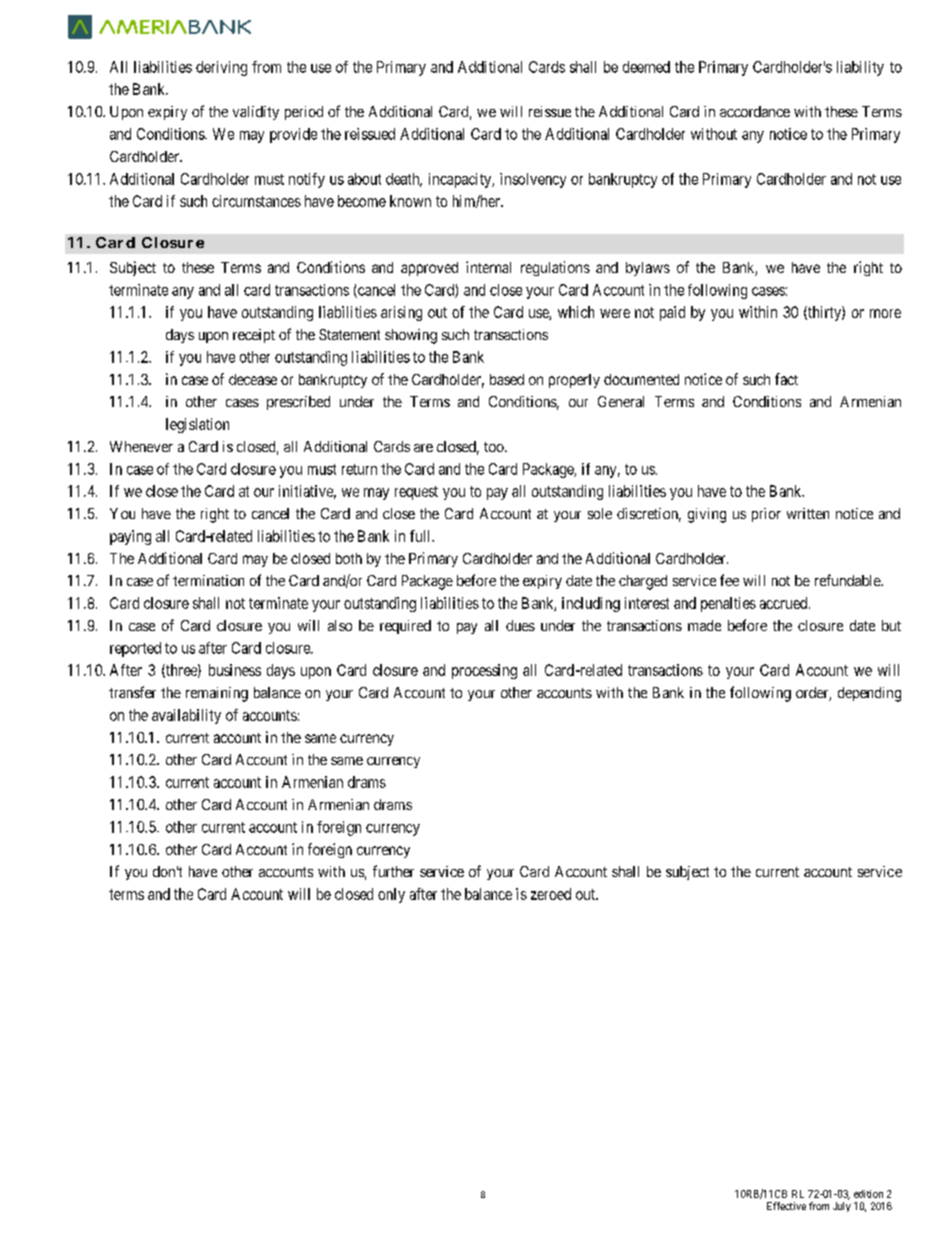  I want to click on zeroed, so click(551, 894).
